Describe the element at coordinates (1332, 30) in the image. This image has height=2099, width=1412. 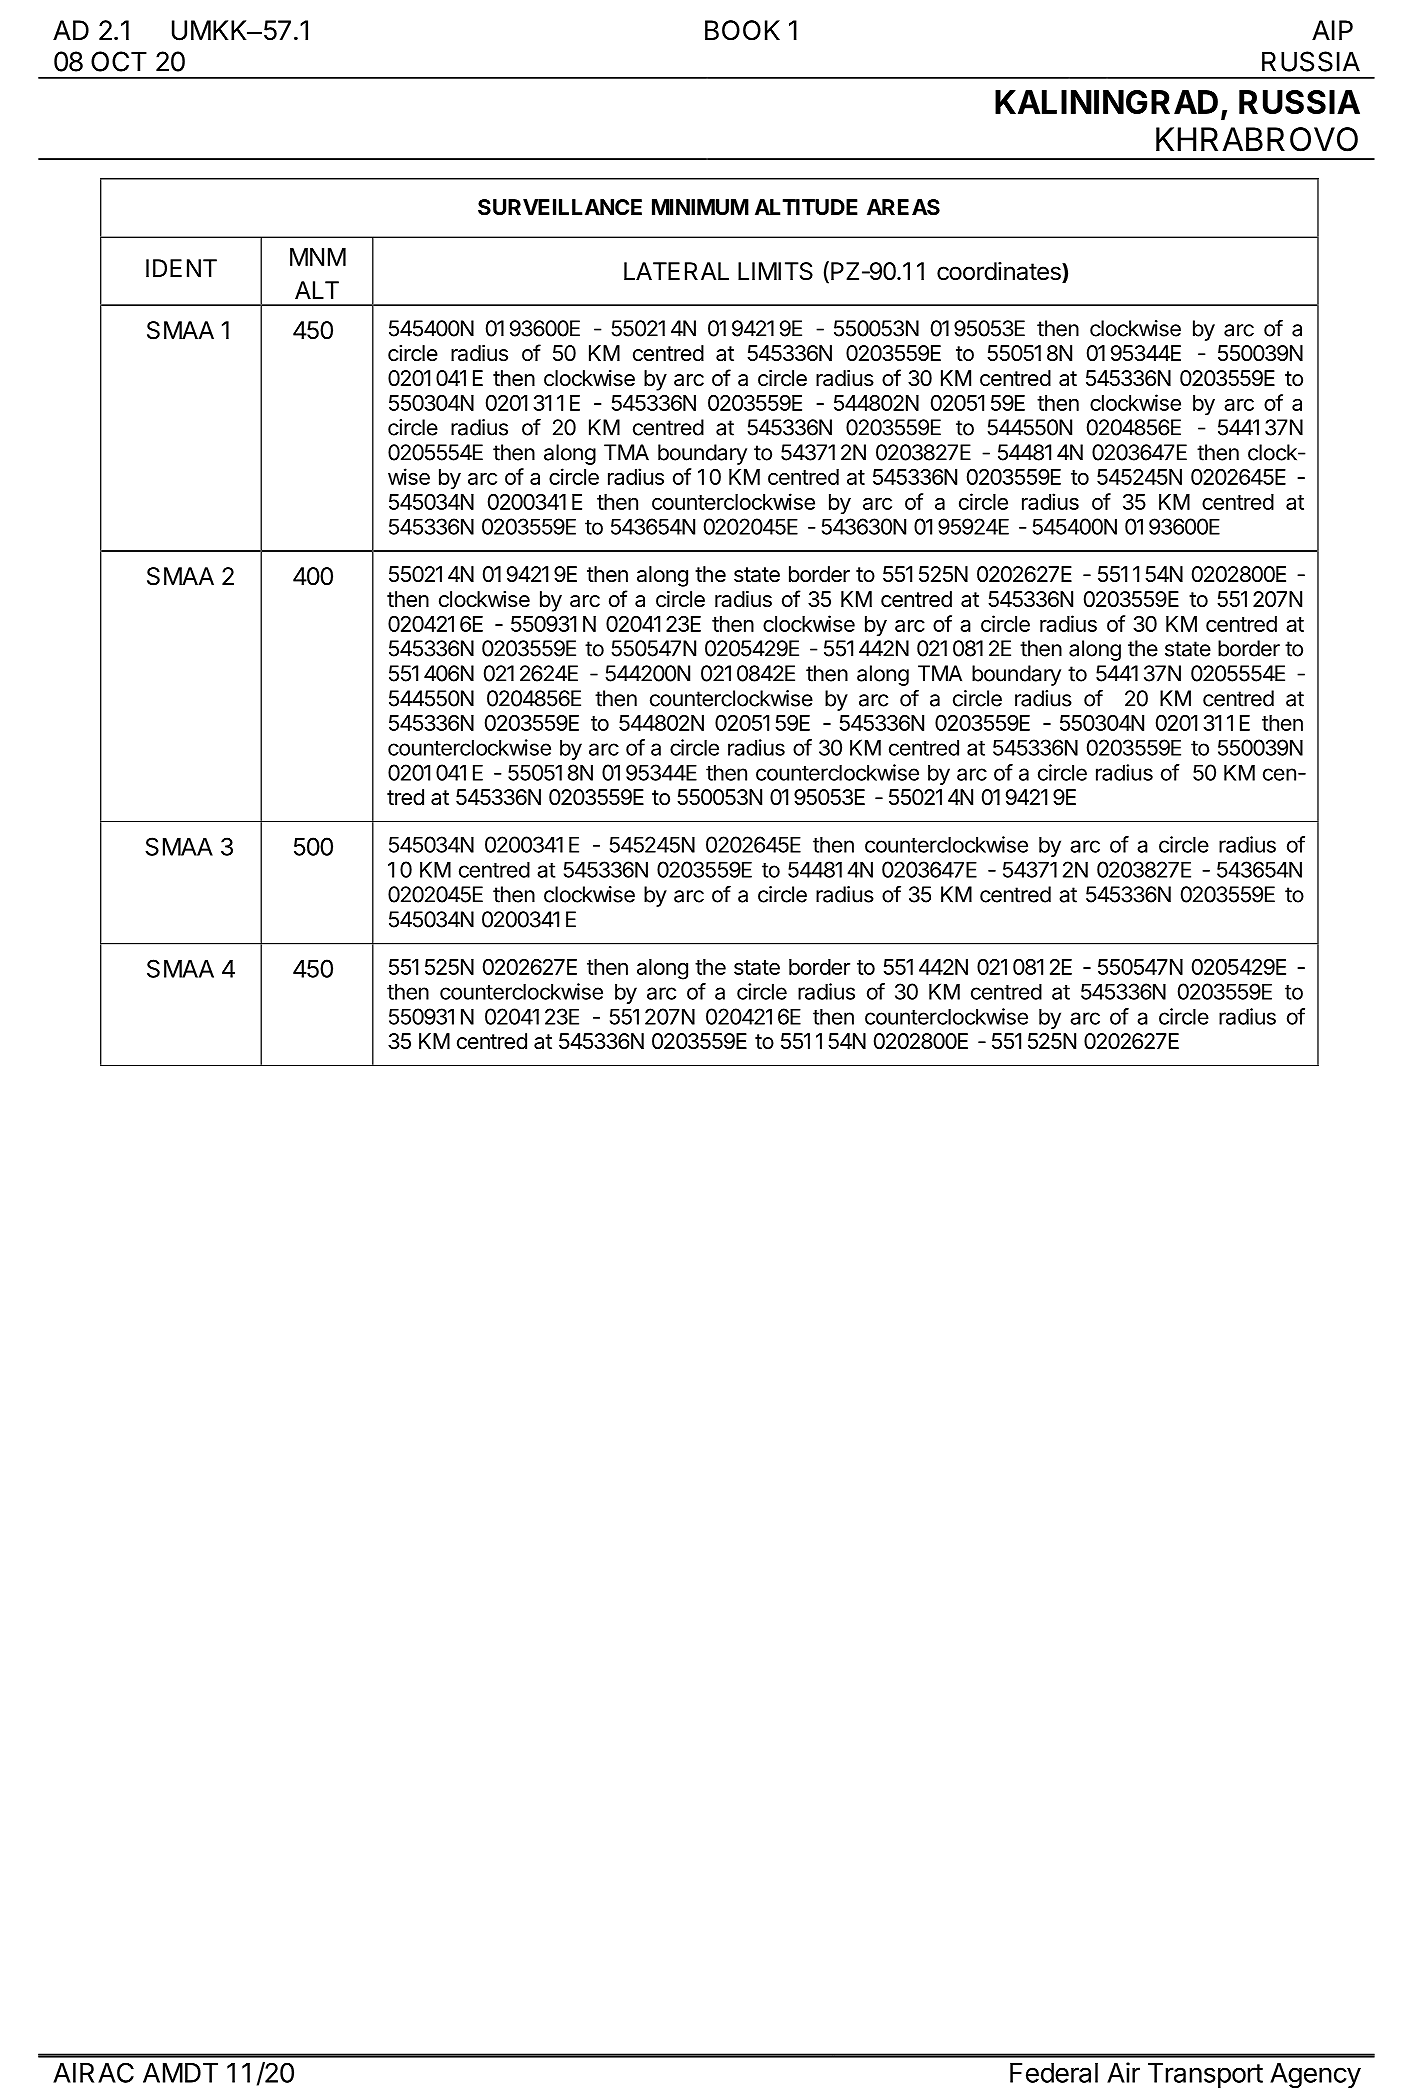
I see `AIP` at that location.
